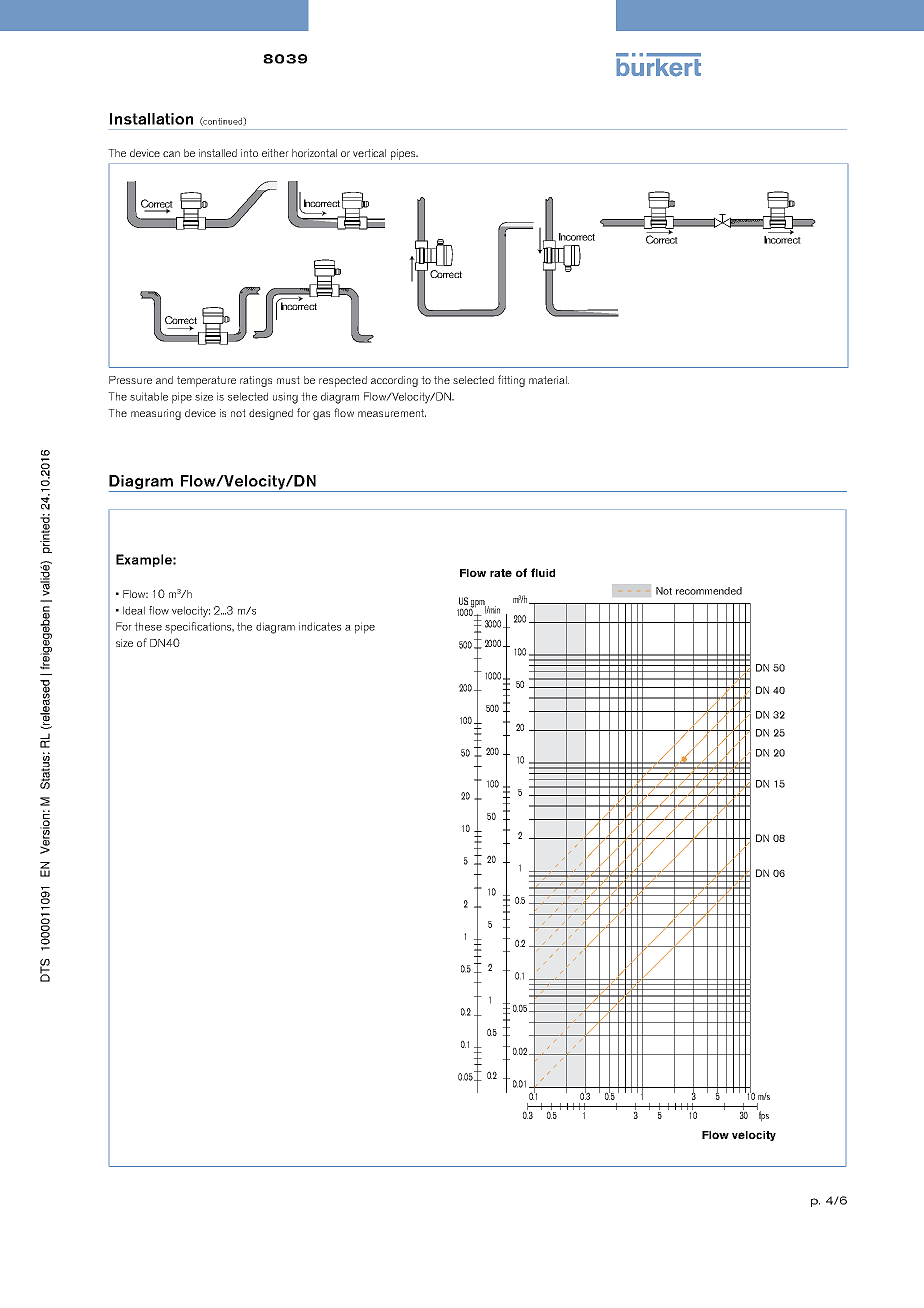 This screenshot has height=1308, width=924. What do you see at coordinates (709, 591) in the screenshot?
I see `recommended` at bounding box center [709, 591].
